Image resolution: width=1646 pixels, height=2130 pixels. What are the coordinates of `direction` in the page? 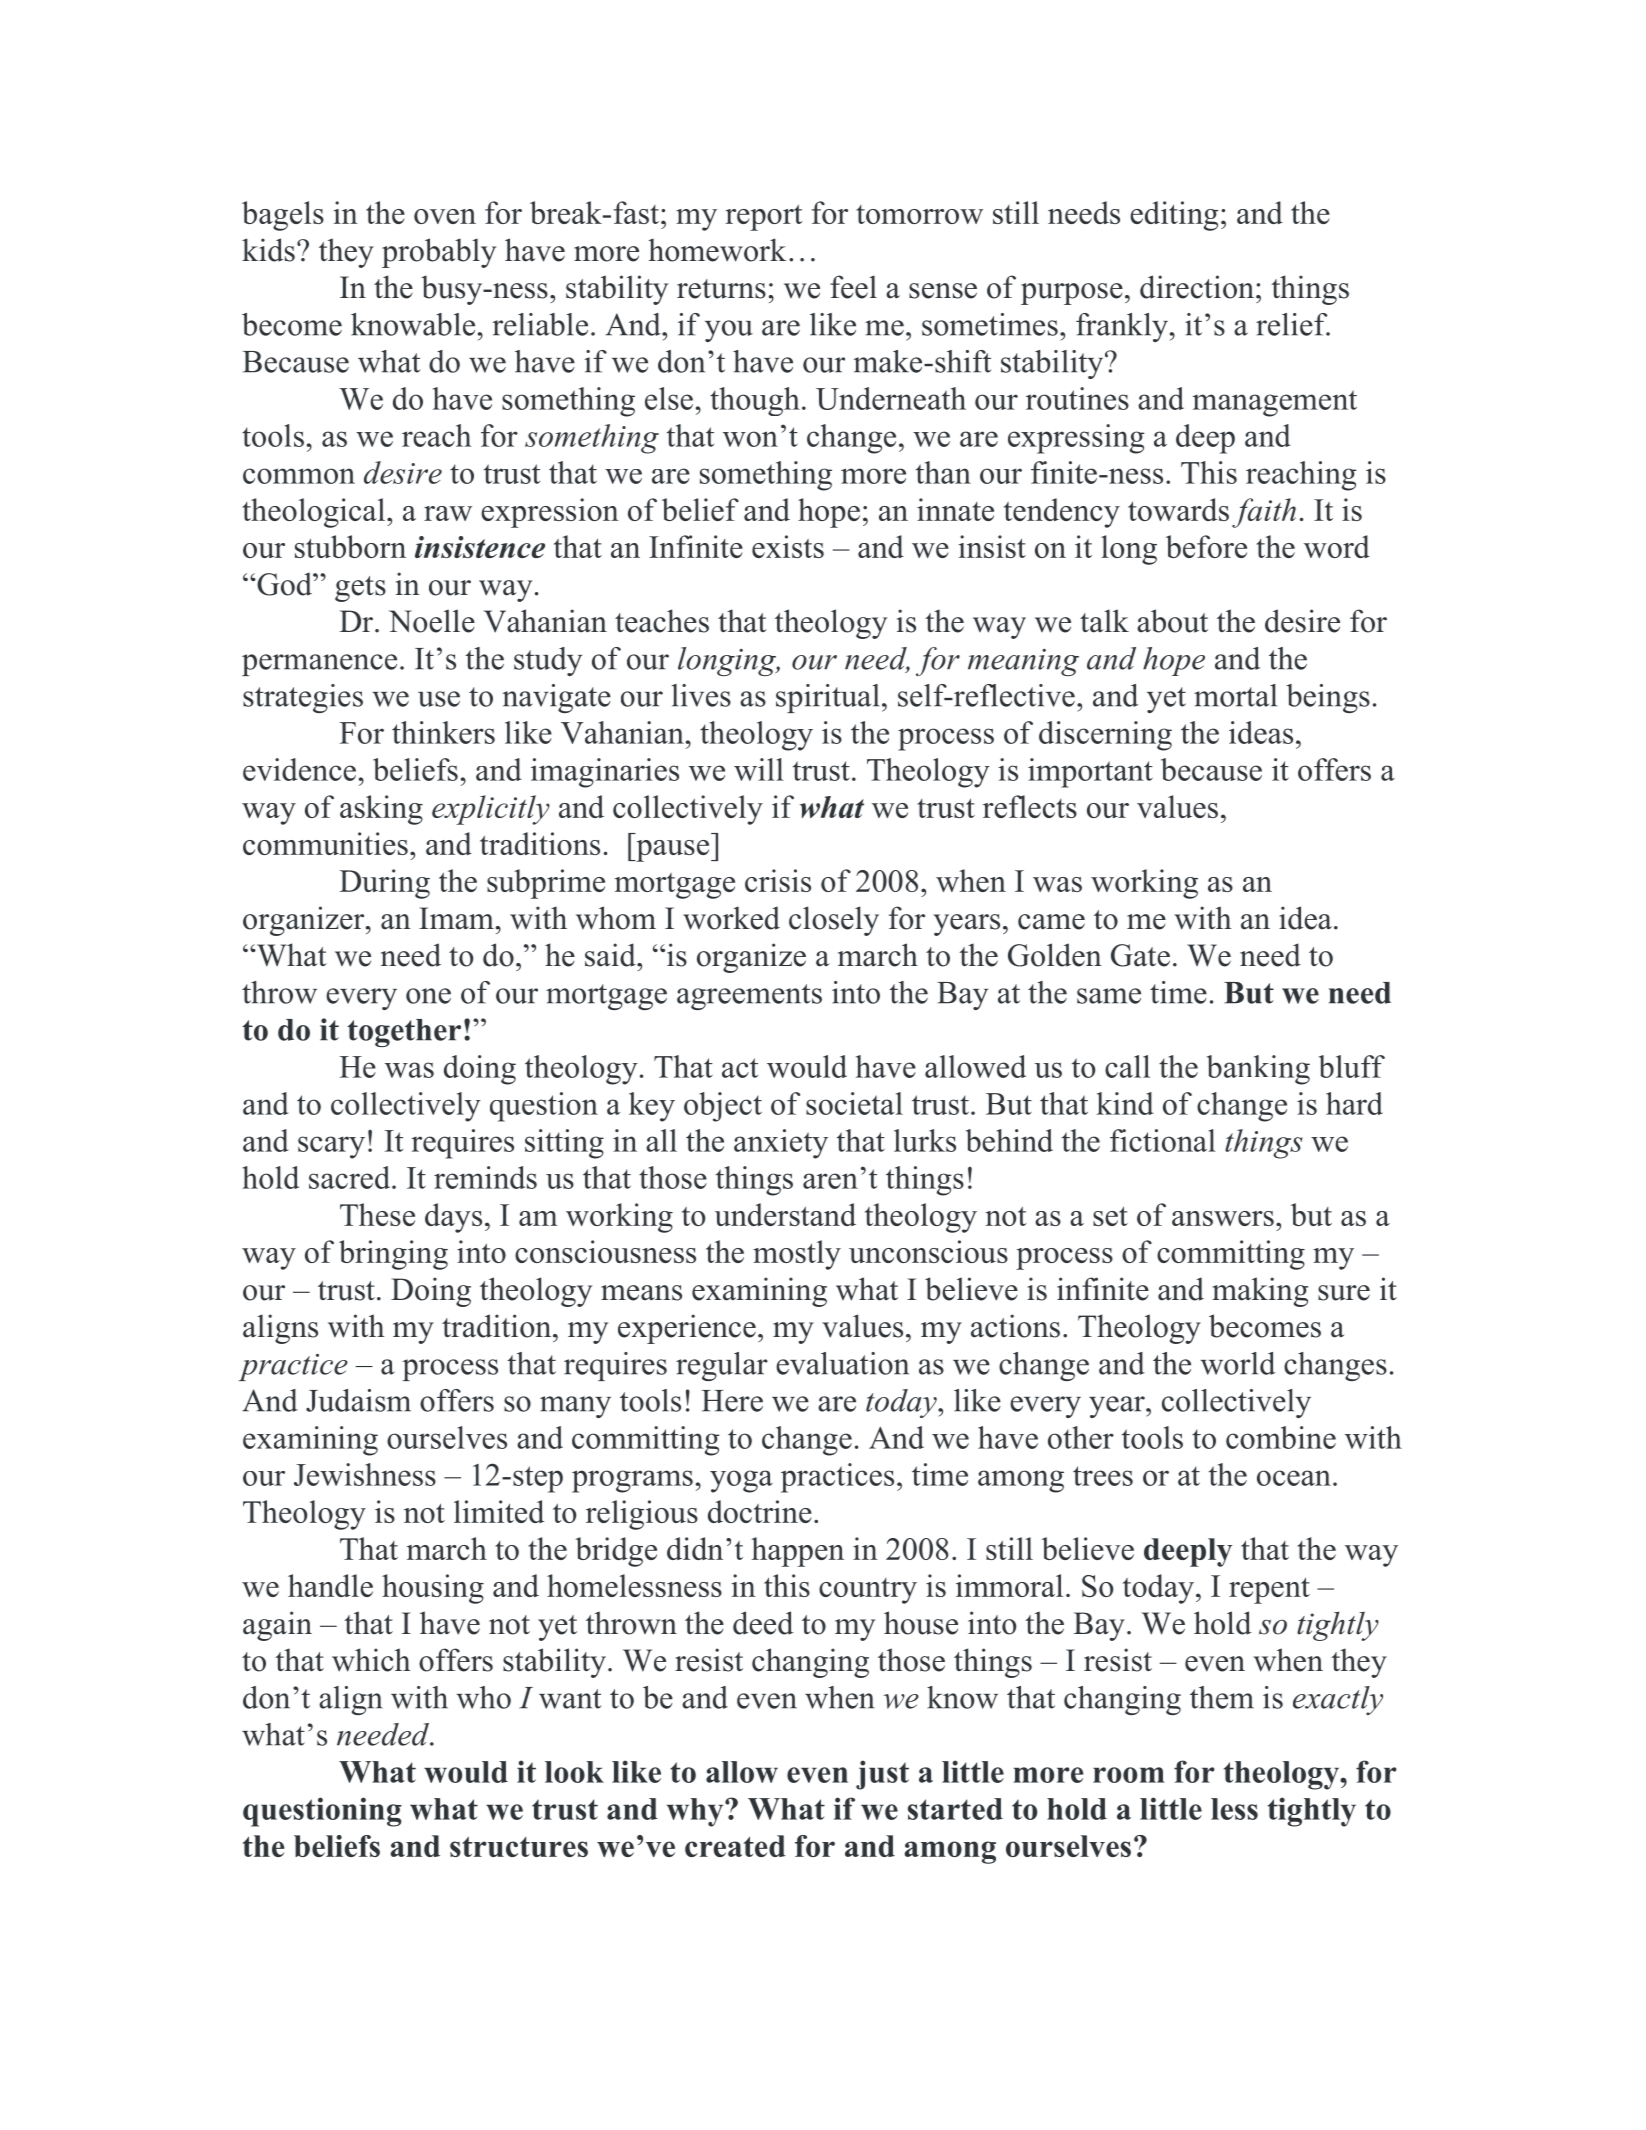 It's located at (1198, 287).
